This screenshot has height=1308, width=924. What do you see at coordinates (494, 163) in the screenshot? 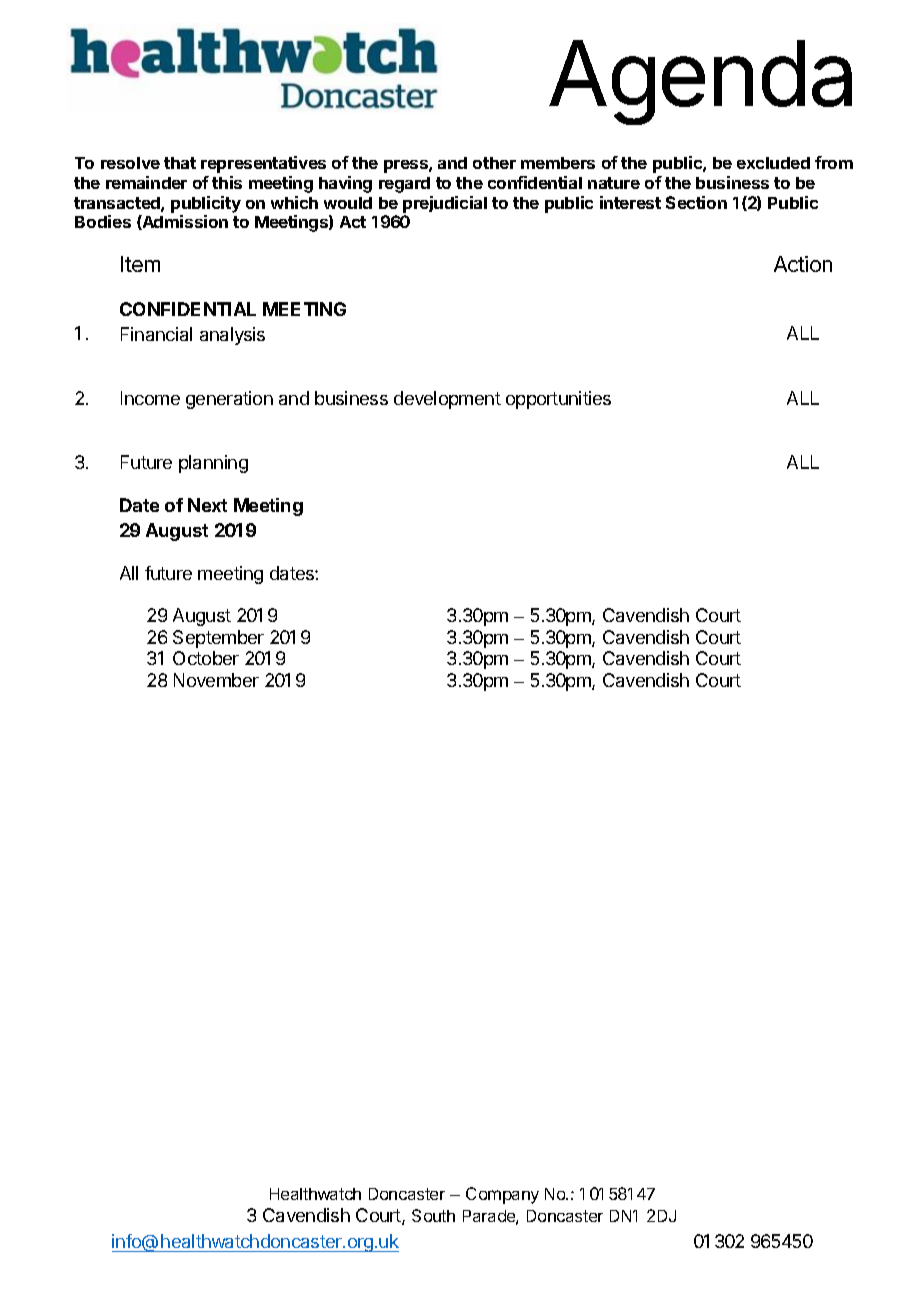
I see `other` at bounding box center [494, 163].
